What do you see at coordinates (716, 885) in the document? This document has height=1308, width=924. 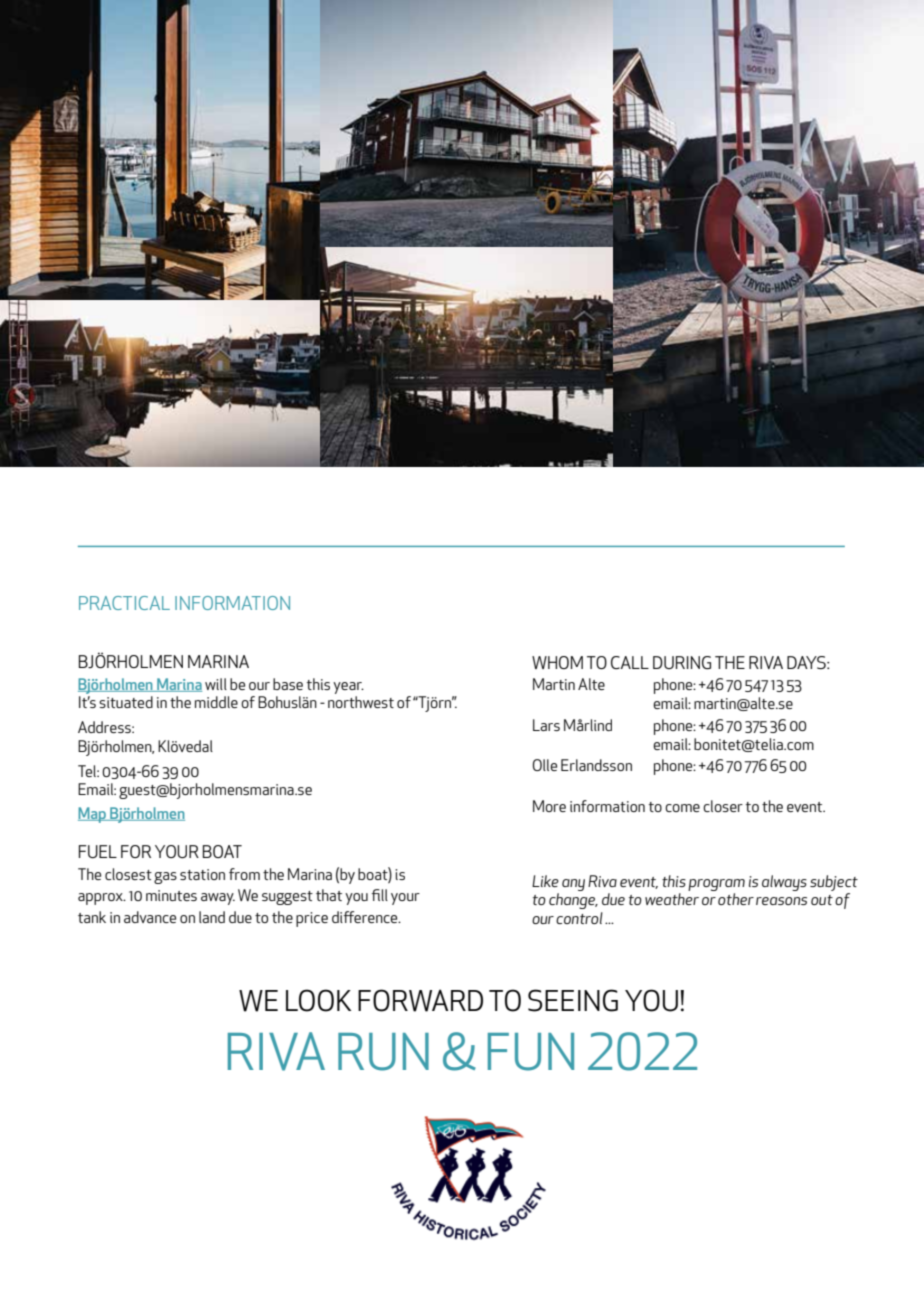 I see `program` at bounding box center [716, 885].
